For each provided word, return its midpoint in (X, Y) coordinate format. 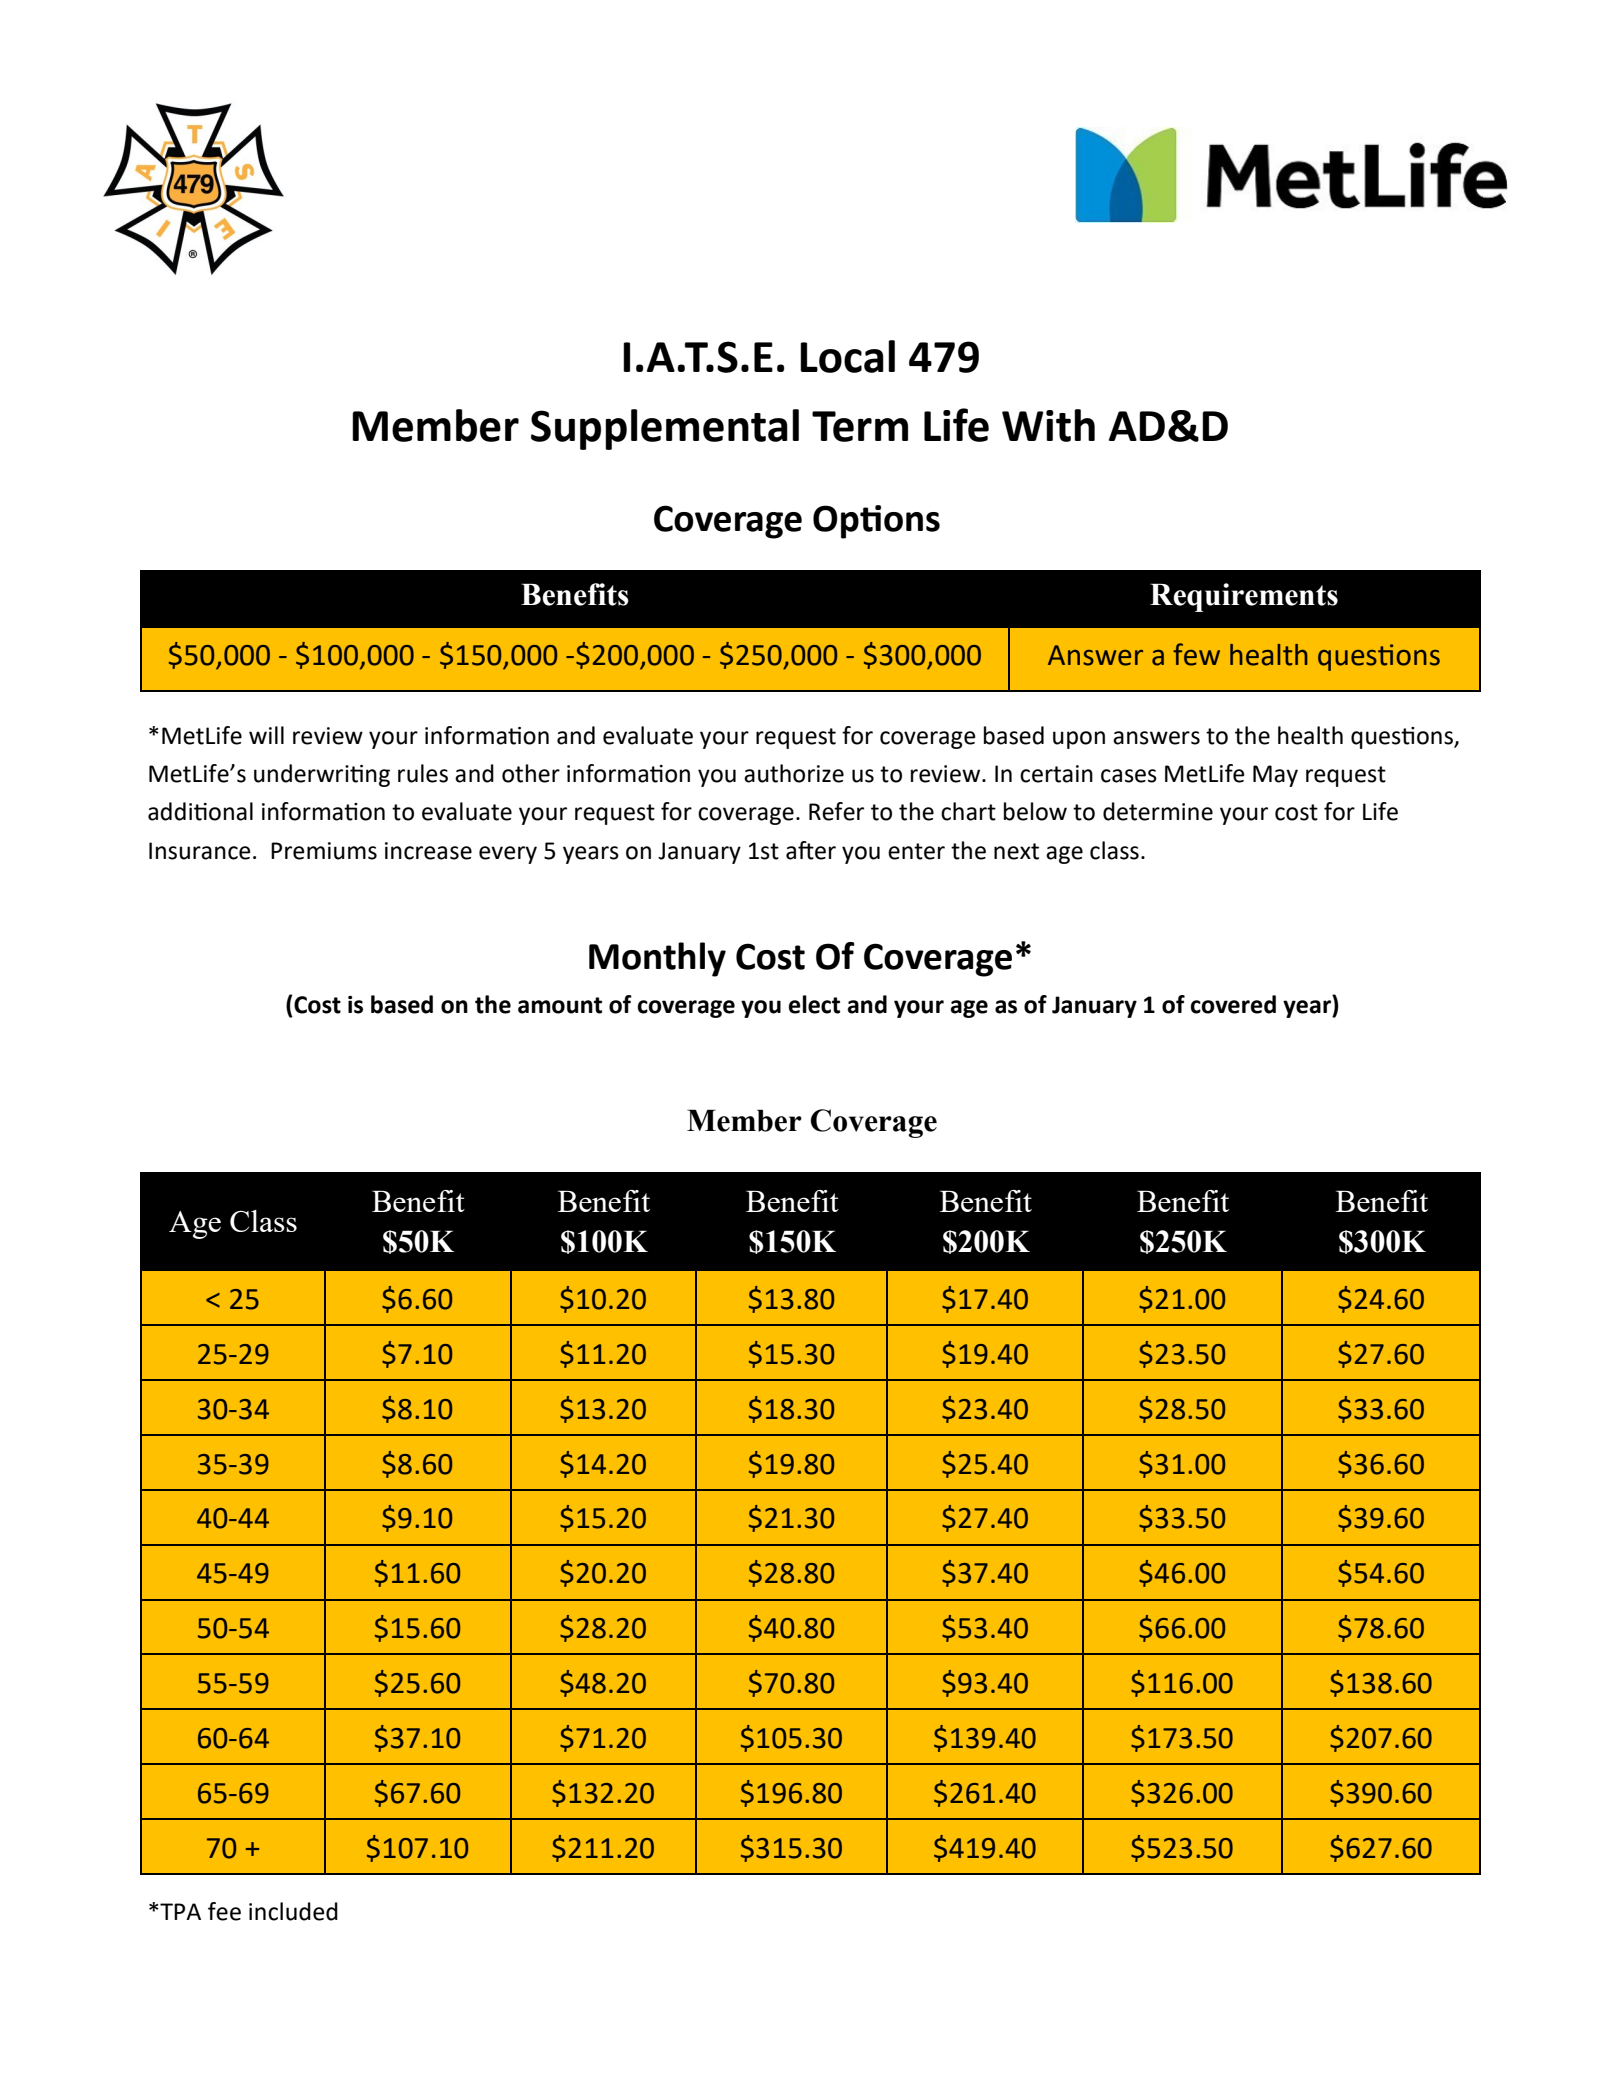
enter (916, 851)
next (1016, 851)
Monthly (657, 959)
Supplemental (665, 429)
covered (1233, 1004)
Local (847, 356)
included (293, 1911)
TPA (179, 1911)
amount (560, 1005)
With (1048, 425)
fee (224, 1911)
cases (1129, 776)
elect (814, 1004)
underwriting (322, 775)
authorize (794, 773)
